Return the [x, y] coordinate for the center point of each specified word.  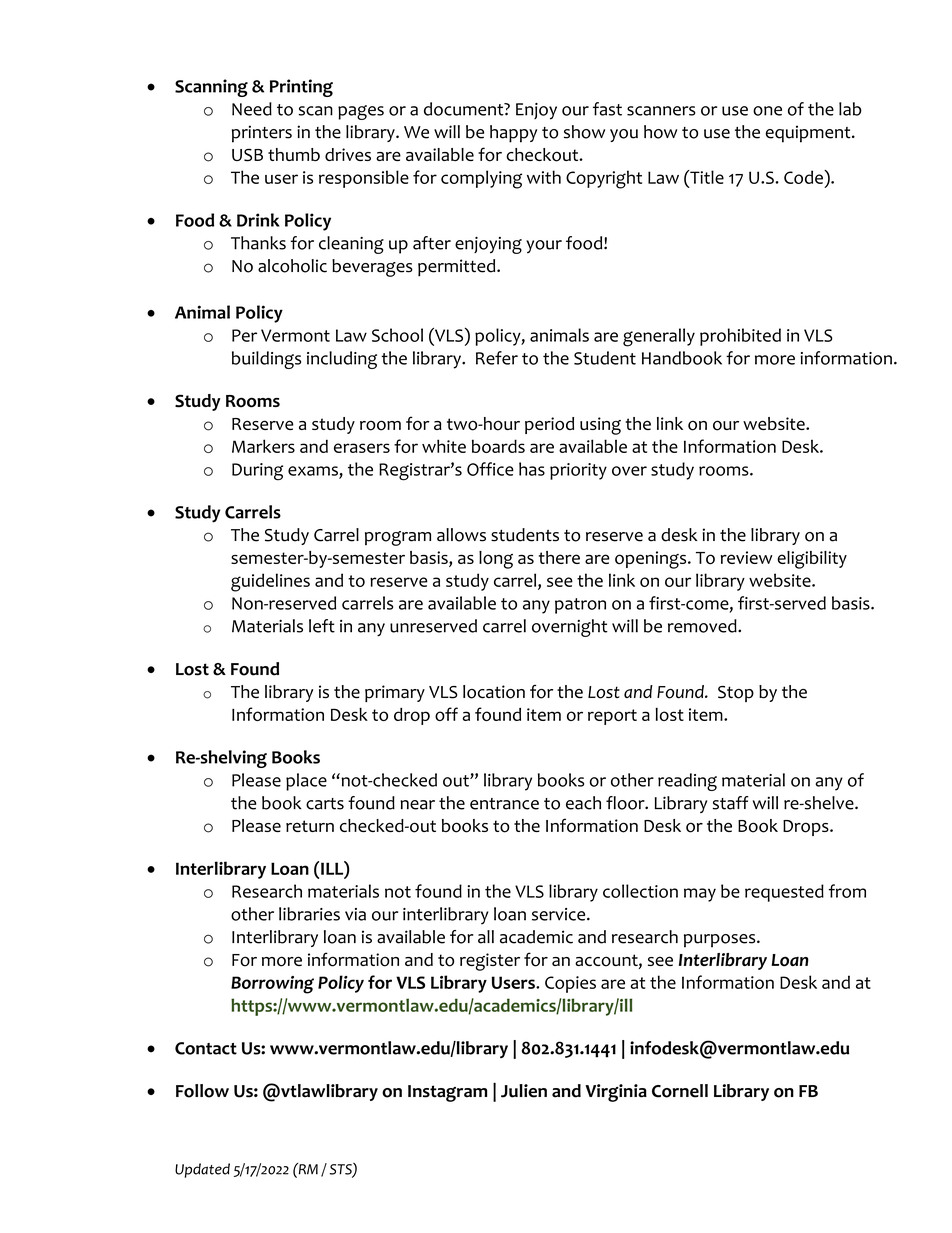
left [322, 626]
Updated [202, 1170]
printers [262, 134]
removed [703, 626]
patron [580, 606]
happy [513, 134]
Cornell [680, 1091]
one [767, 111]
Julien [524, 1091]
